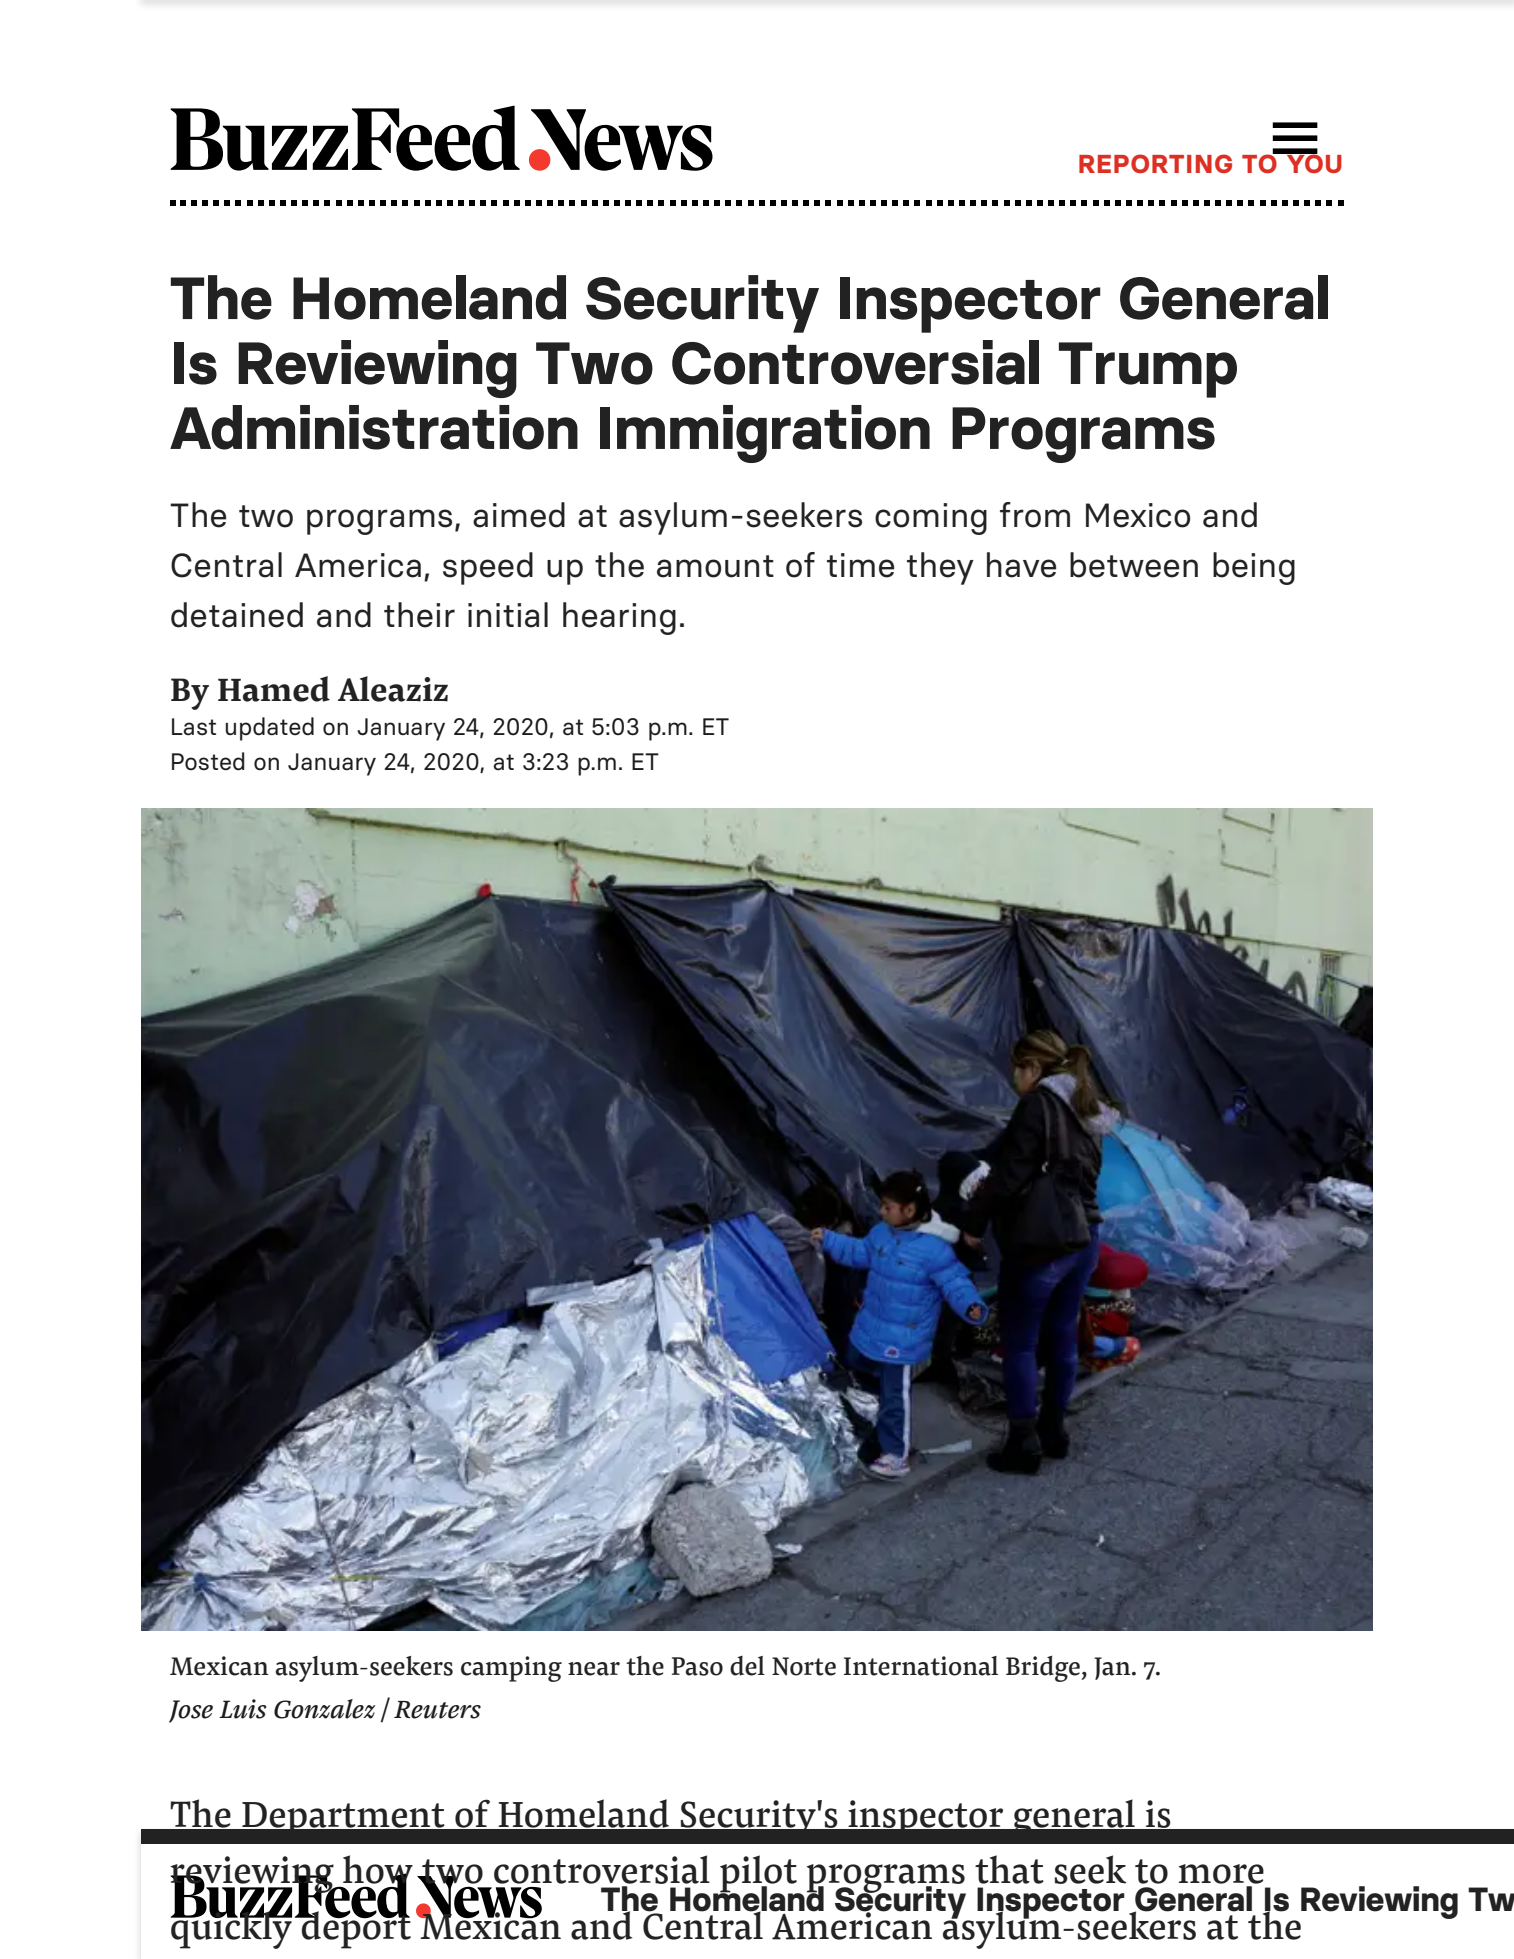 The width and height of the document is (1514, 1959). Describe the element at coordinates (237, 615) in the document. I see `detained` at that location.
